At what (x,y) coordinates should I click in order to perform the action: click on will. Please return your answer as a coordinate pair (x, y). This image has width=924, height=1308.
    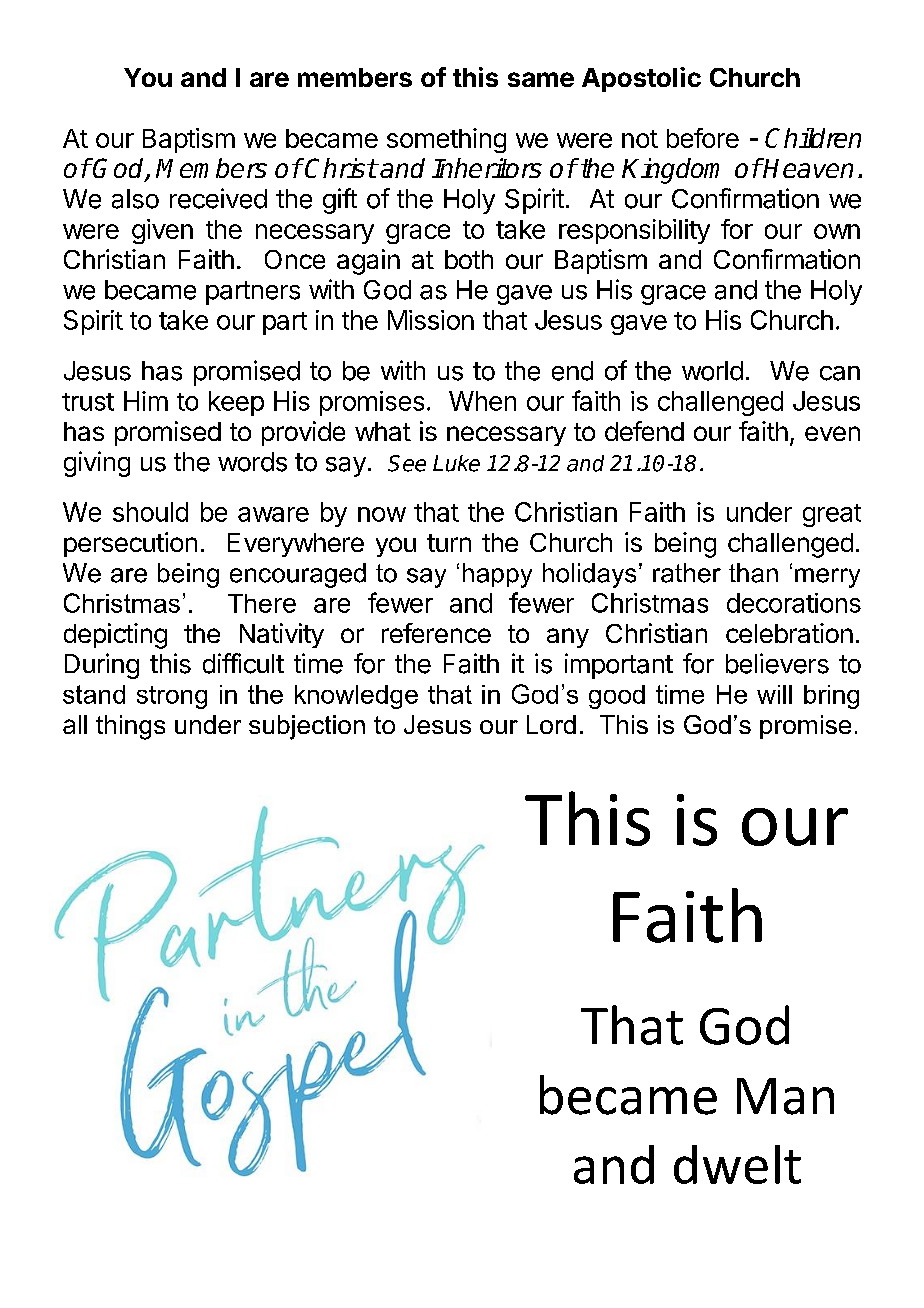
    Looking at the image, I should click on (774, 694).
